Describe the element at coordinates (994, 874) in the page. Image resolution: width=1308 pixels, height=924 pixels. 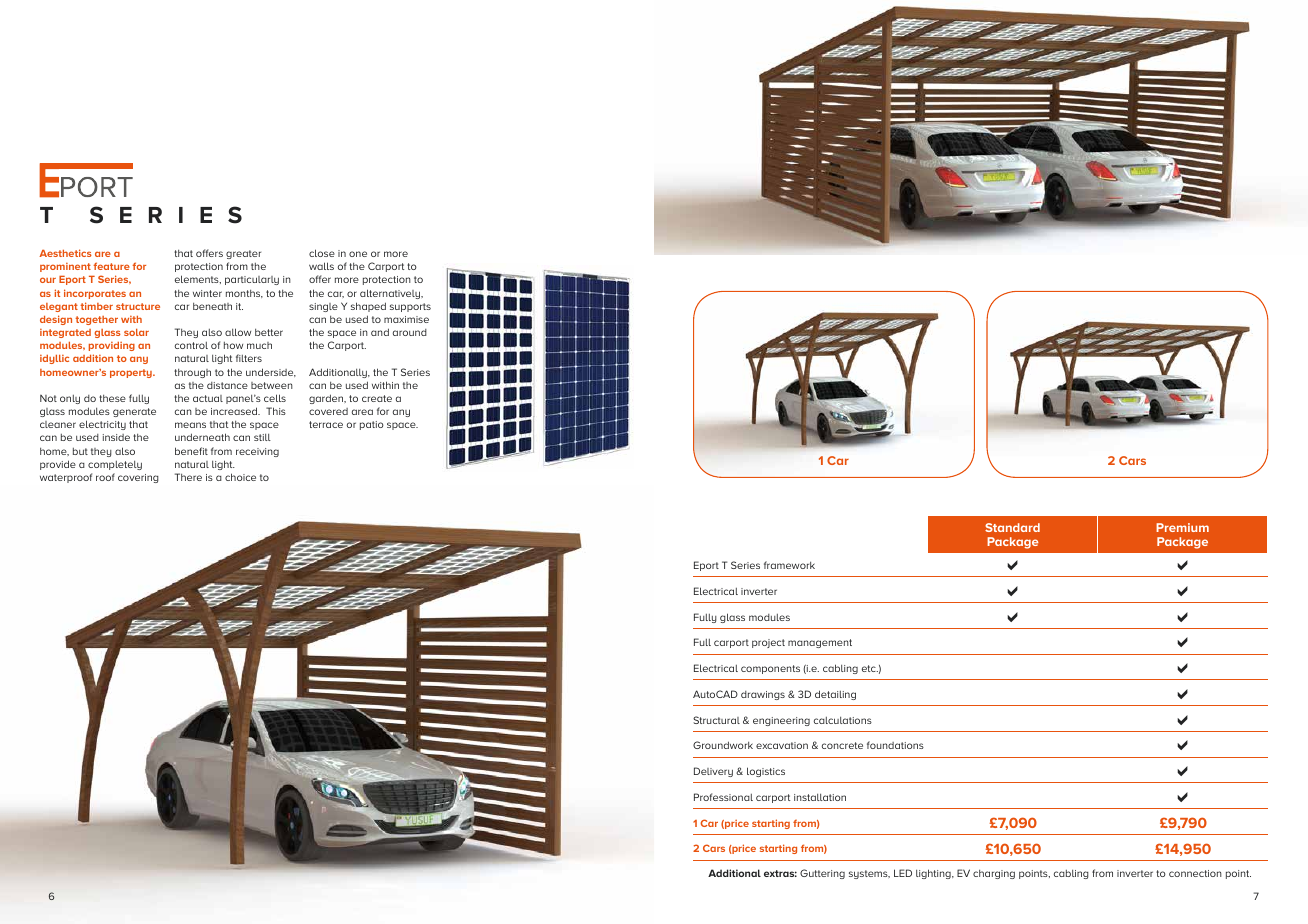
I see `charging` at that location.
